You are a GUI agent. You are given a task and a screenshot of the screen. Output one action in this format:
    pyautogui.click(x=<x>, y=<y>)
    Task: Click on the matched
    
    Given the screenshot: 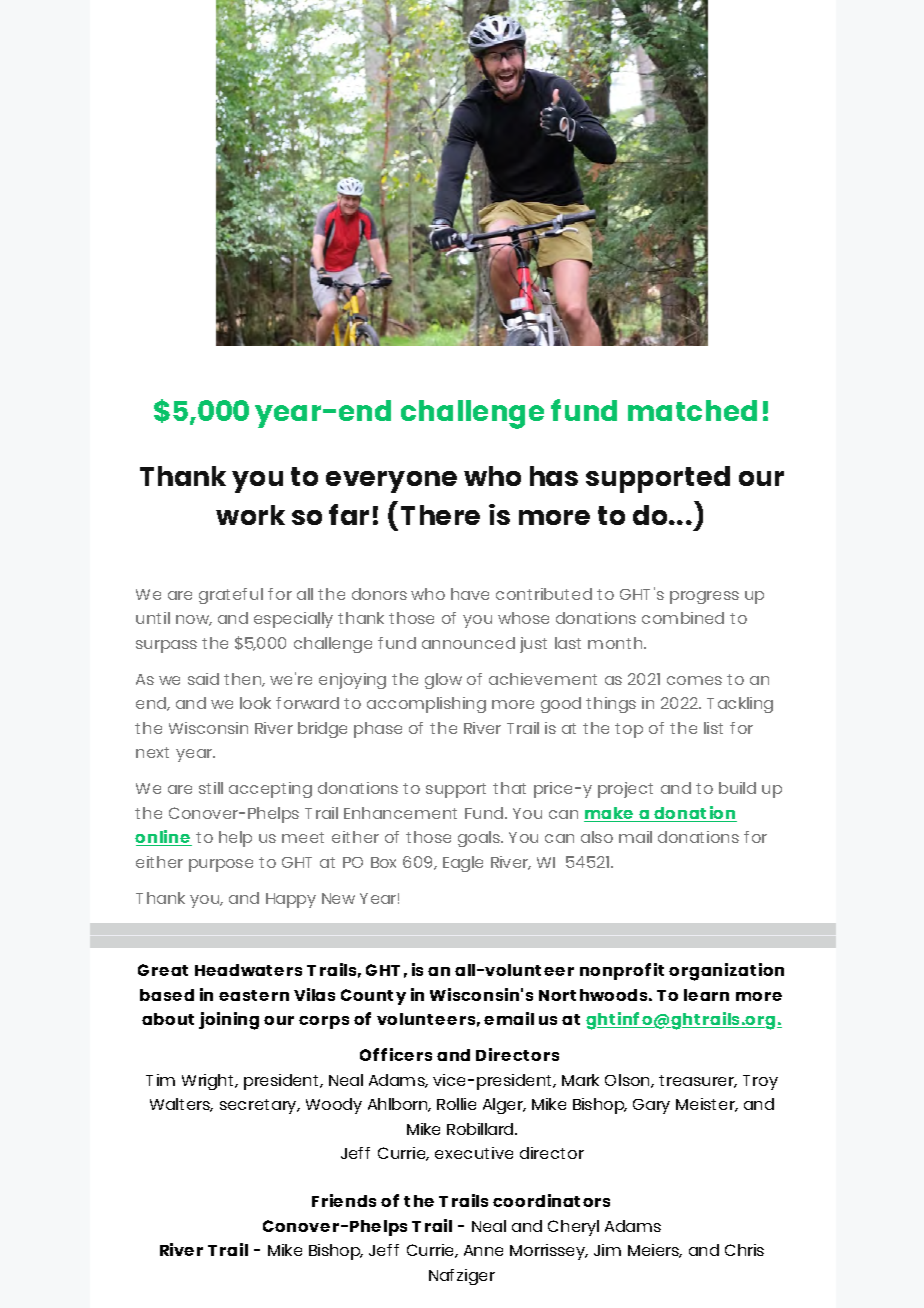 What is the action you would take?
    pyautogui.click(x=692, y=410)
